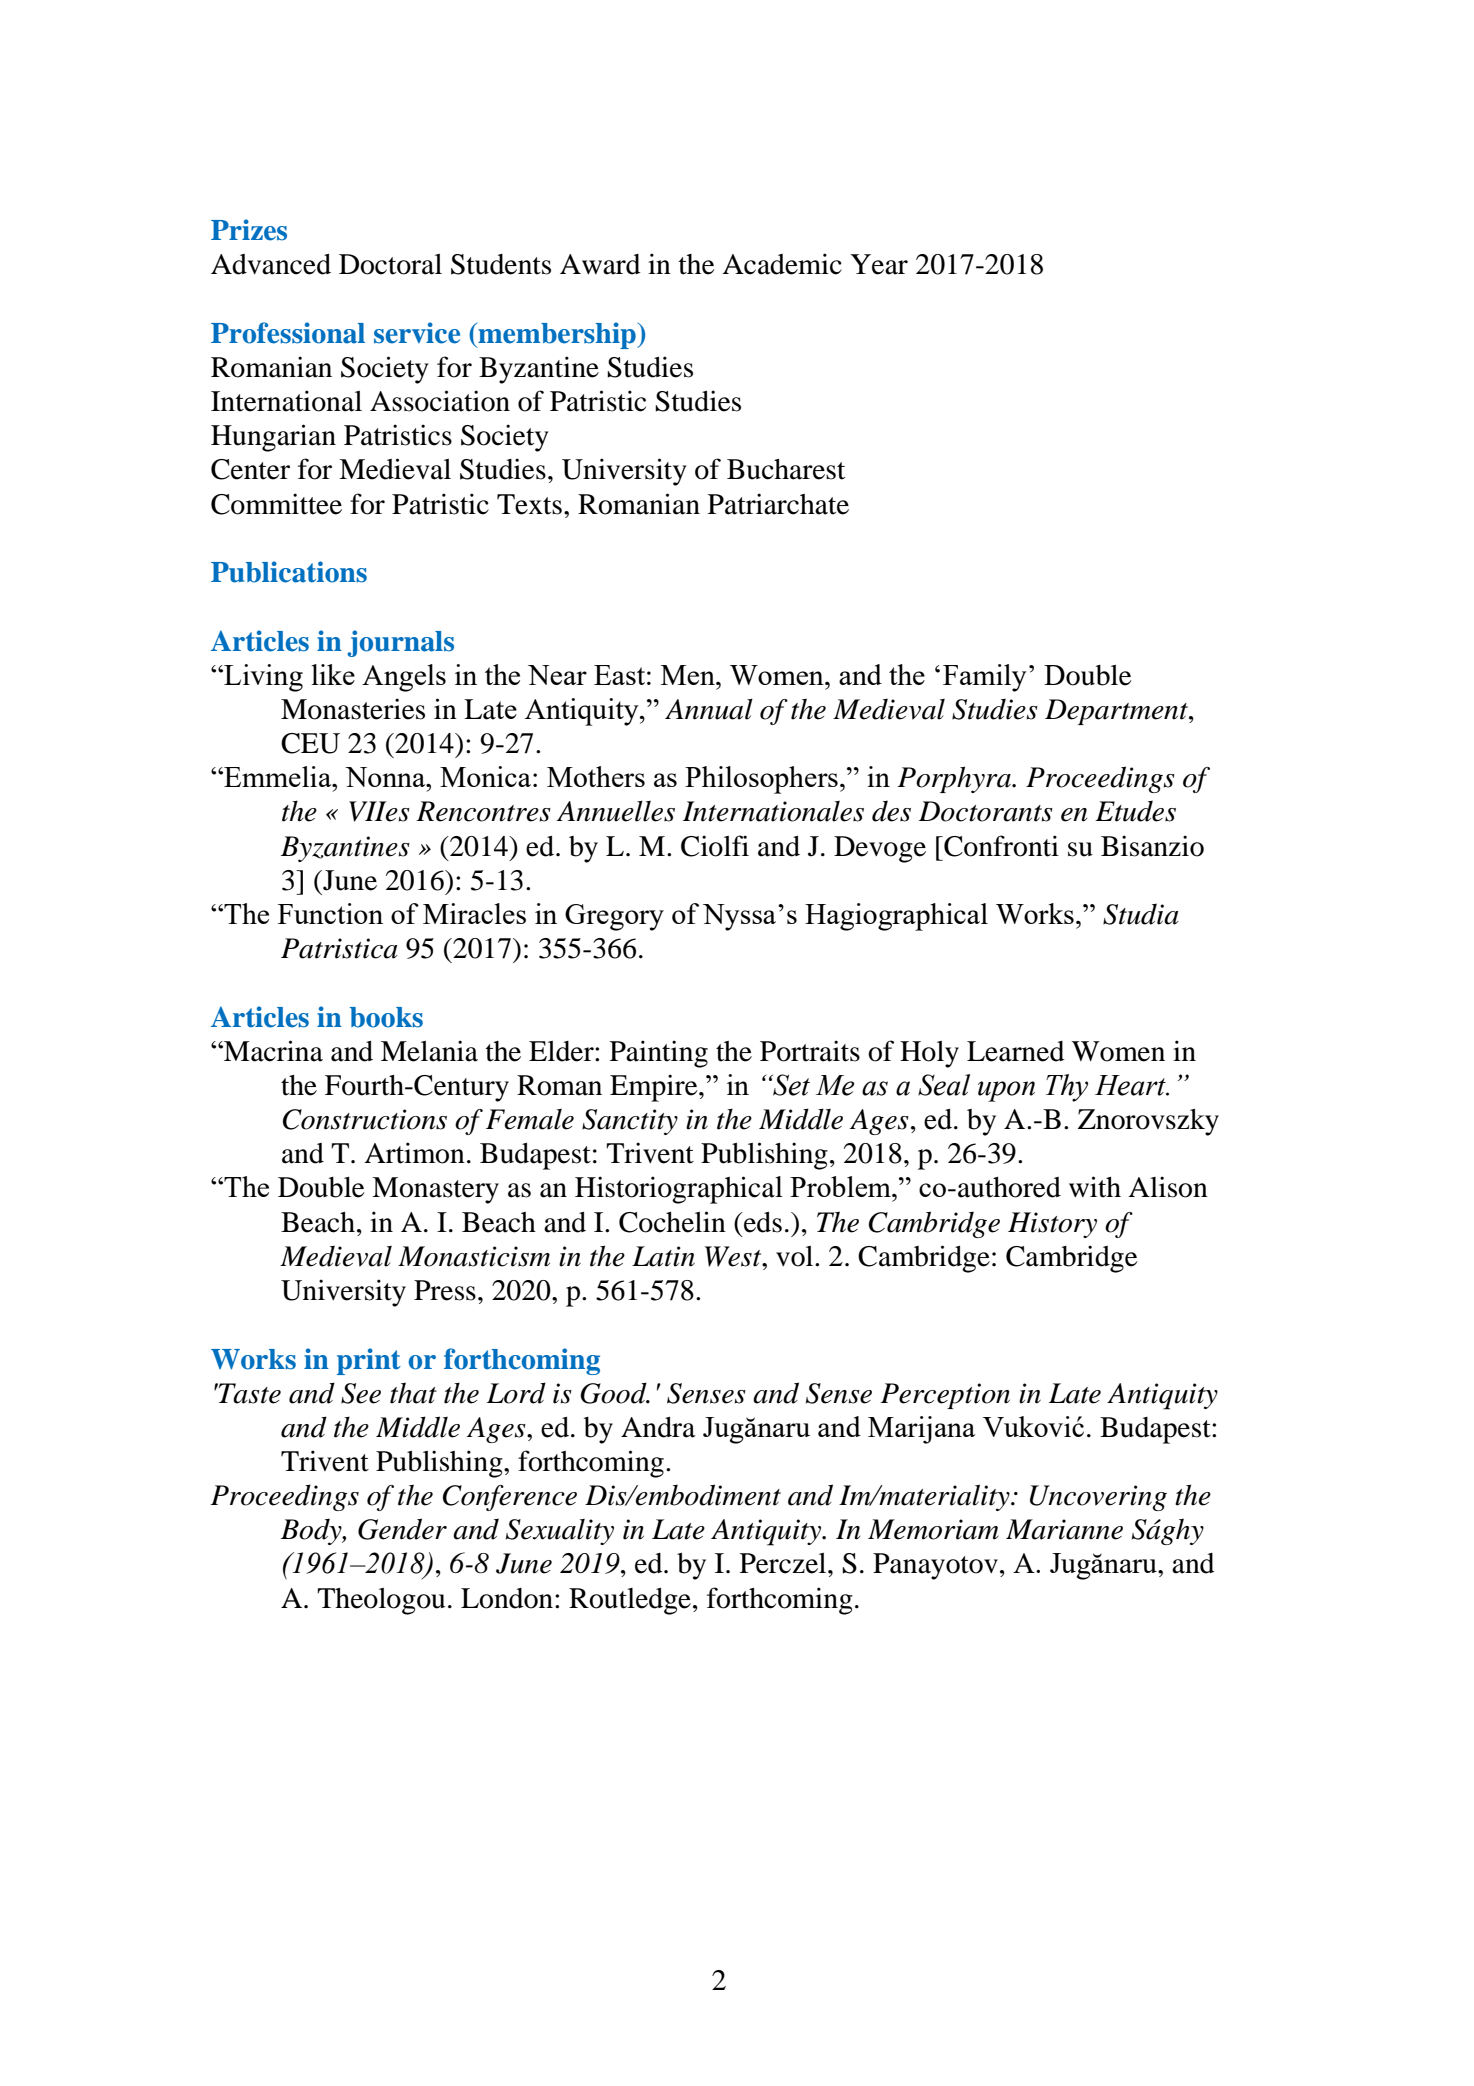 Image resolution: width=1474 pixels, height=2086 pixels. What do you see at coordinates (663, 1256) in the screenshot?
I see `Latin` at bounding box center [663, 1256].
